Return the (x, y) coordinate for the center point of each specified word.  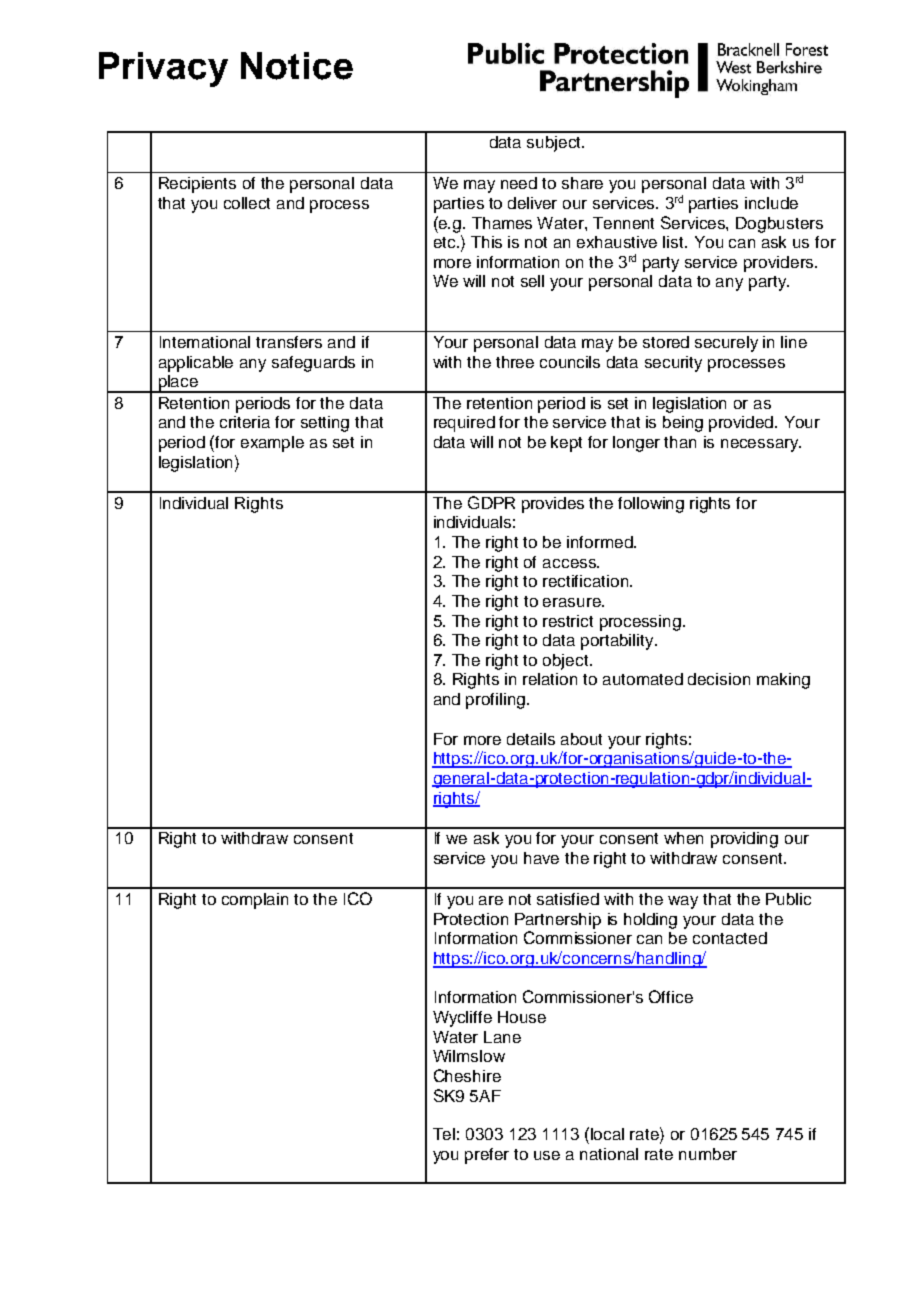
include (771, 203)
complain (255, 901)
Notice (297, 66)
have (541, 858)
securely (726, 344)
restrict (568, 621)
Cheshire (467, 1075)
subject (555, 144)
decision (719, 679)
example (272, 444)
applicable (196, 364)
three (515, 362)
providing (744, 840)
